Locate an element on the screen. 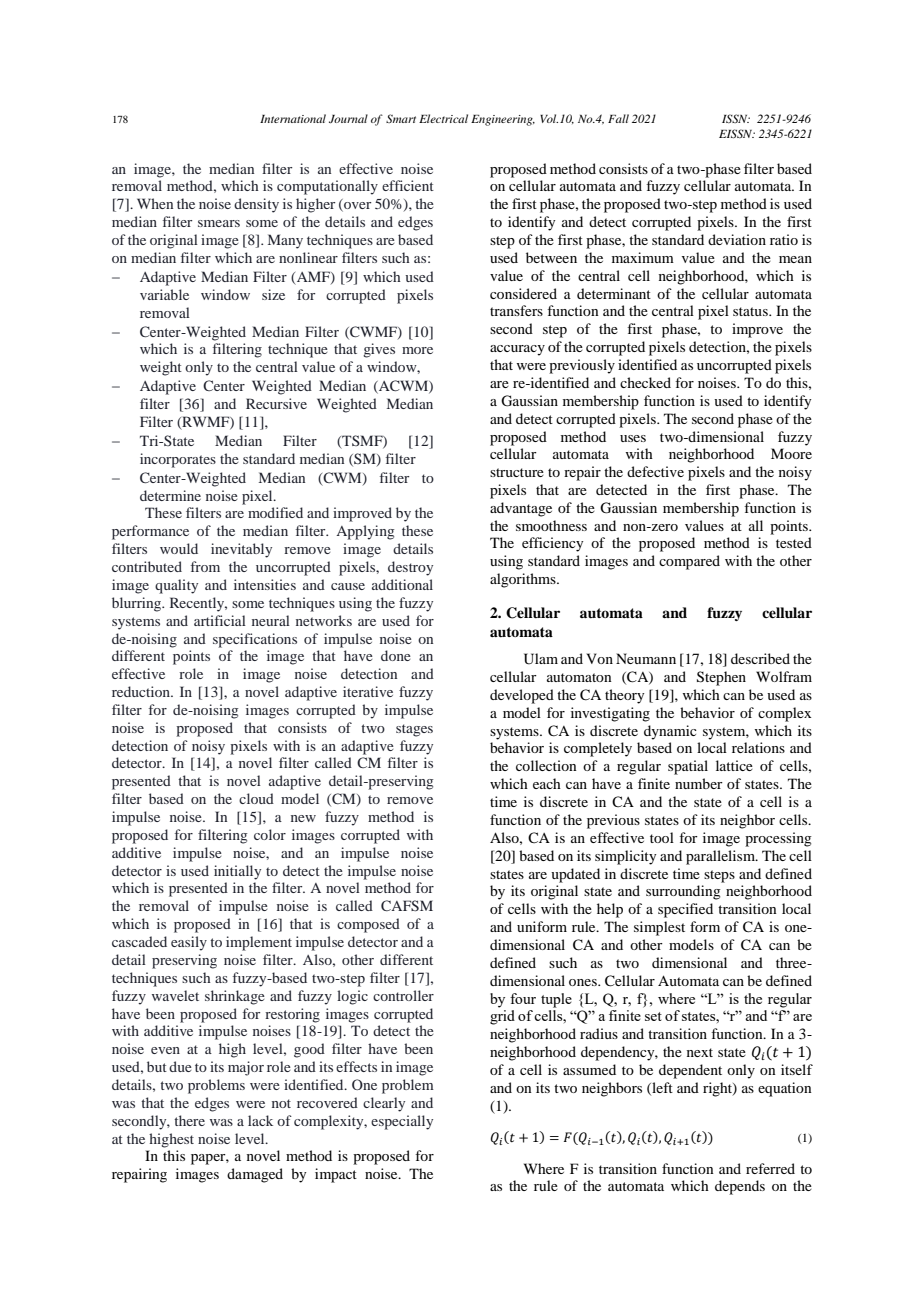  composed is located at coordinates (368, 925).
